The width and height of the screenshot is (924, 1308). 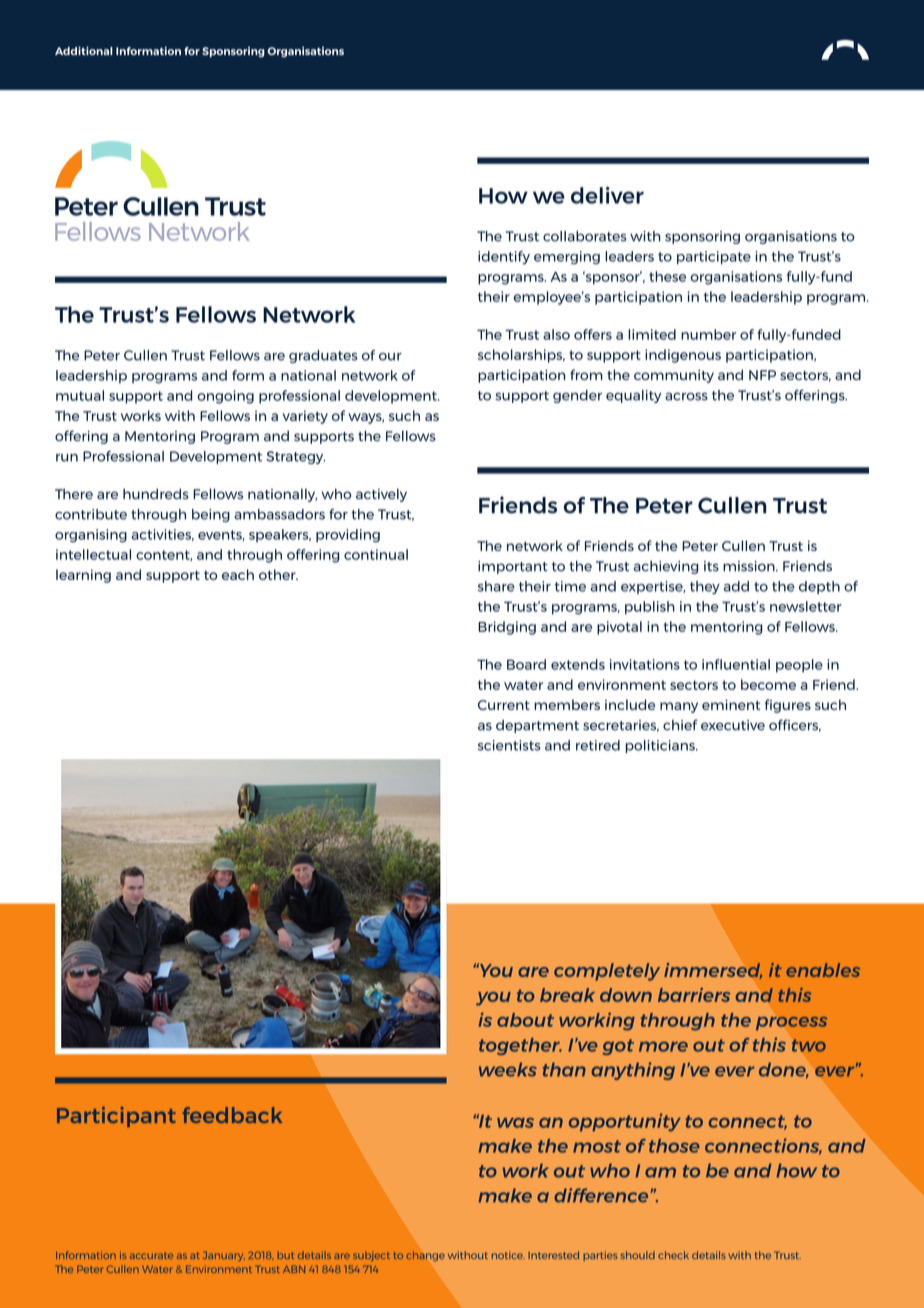 What do you see at coordinates (83, 576) in the screenshot?
I see `learning` at bounding box center [83, 576].
